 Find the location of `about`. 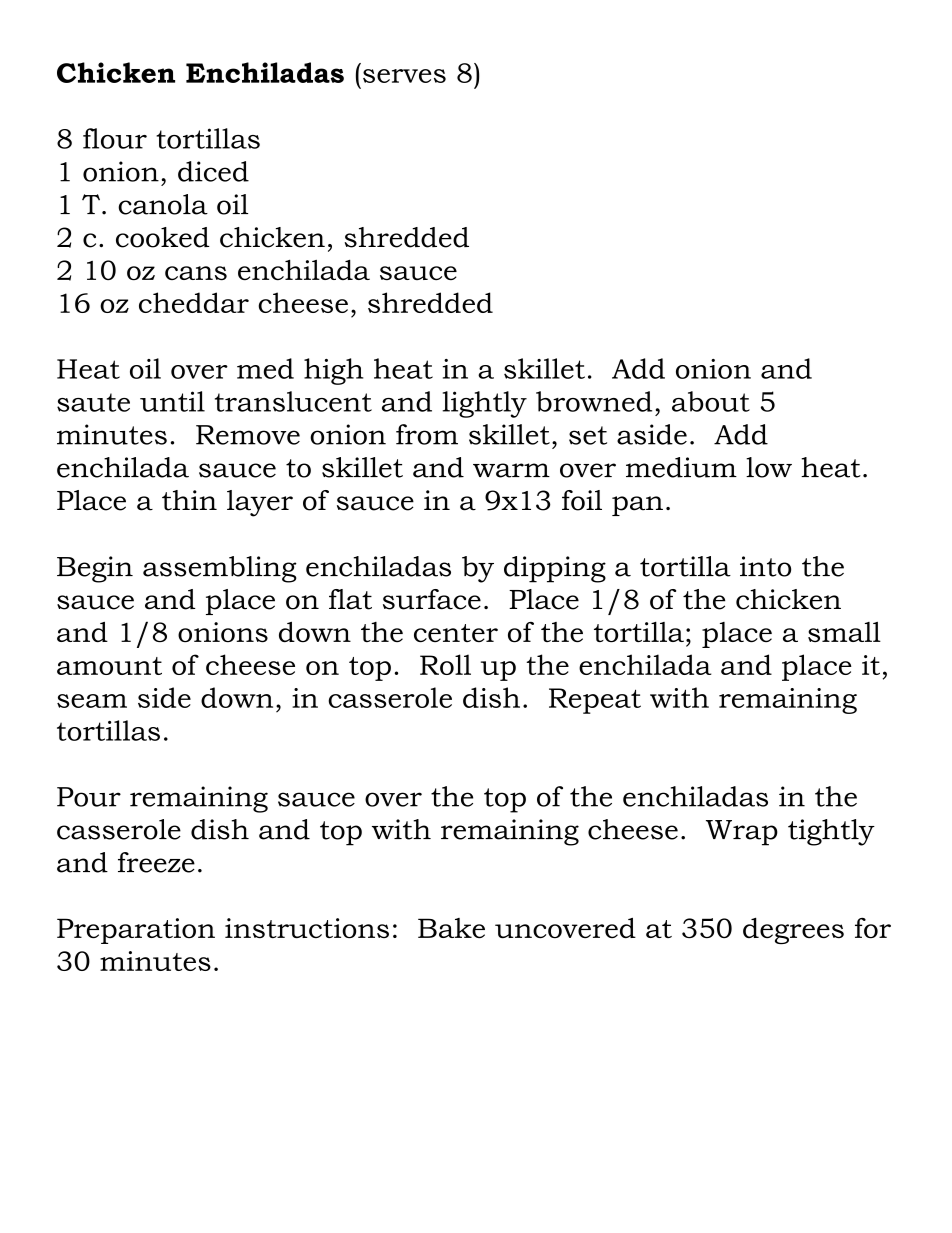

about is located at coordinates (711, 401).
